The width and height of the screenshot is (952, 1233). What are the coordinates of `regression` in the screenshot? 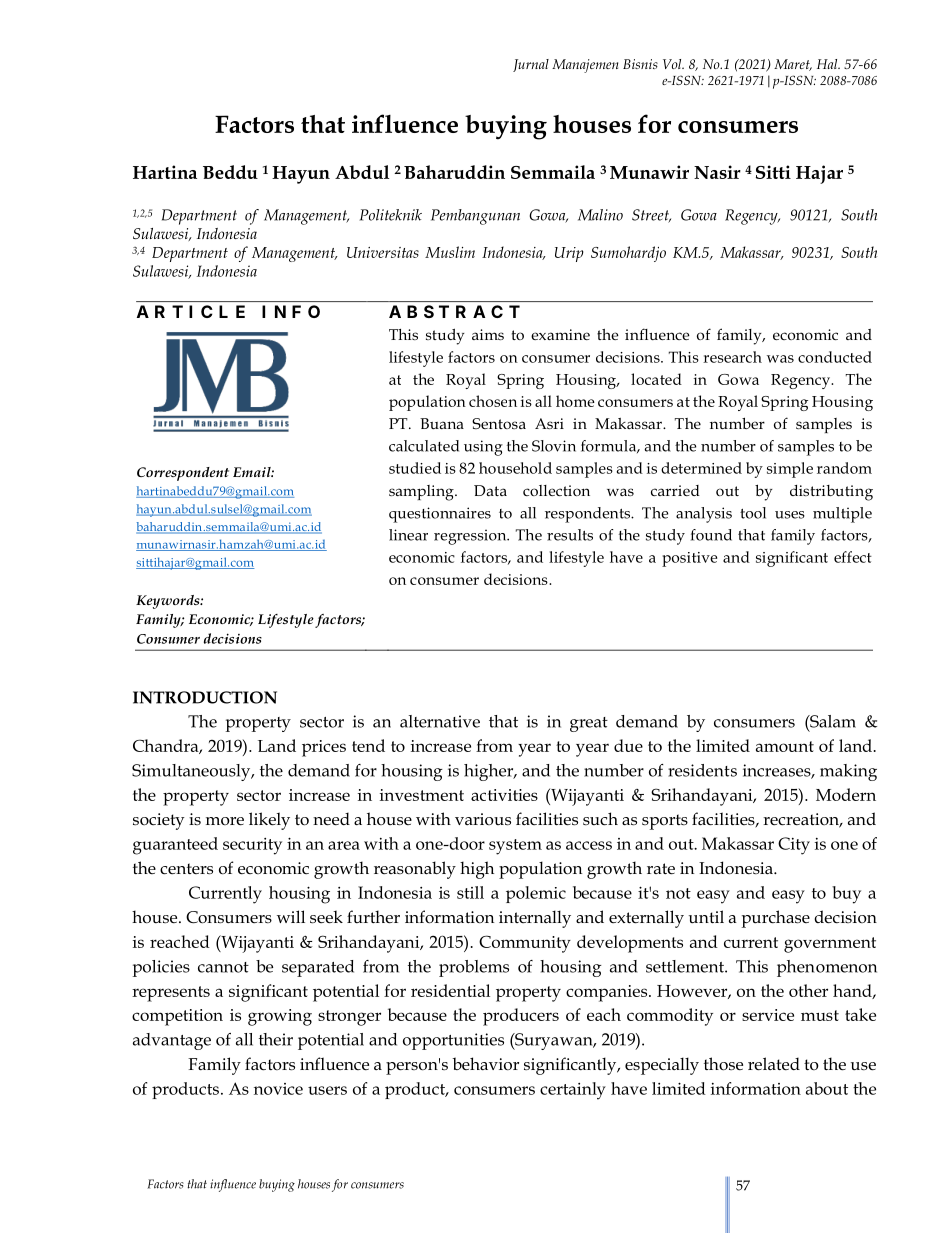 It's located at (471, 537).
